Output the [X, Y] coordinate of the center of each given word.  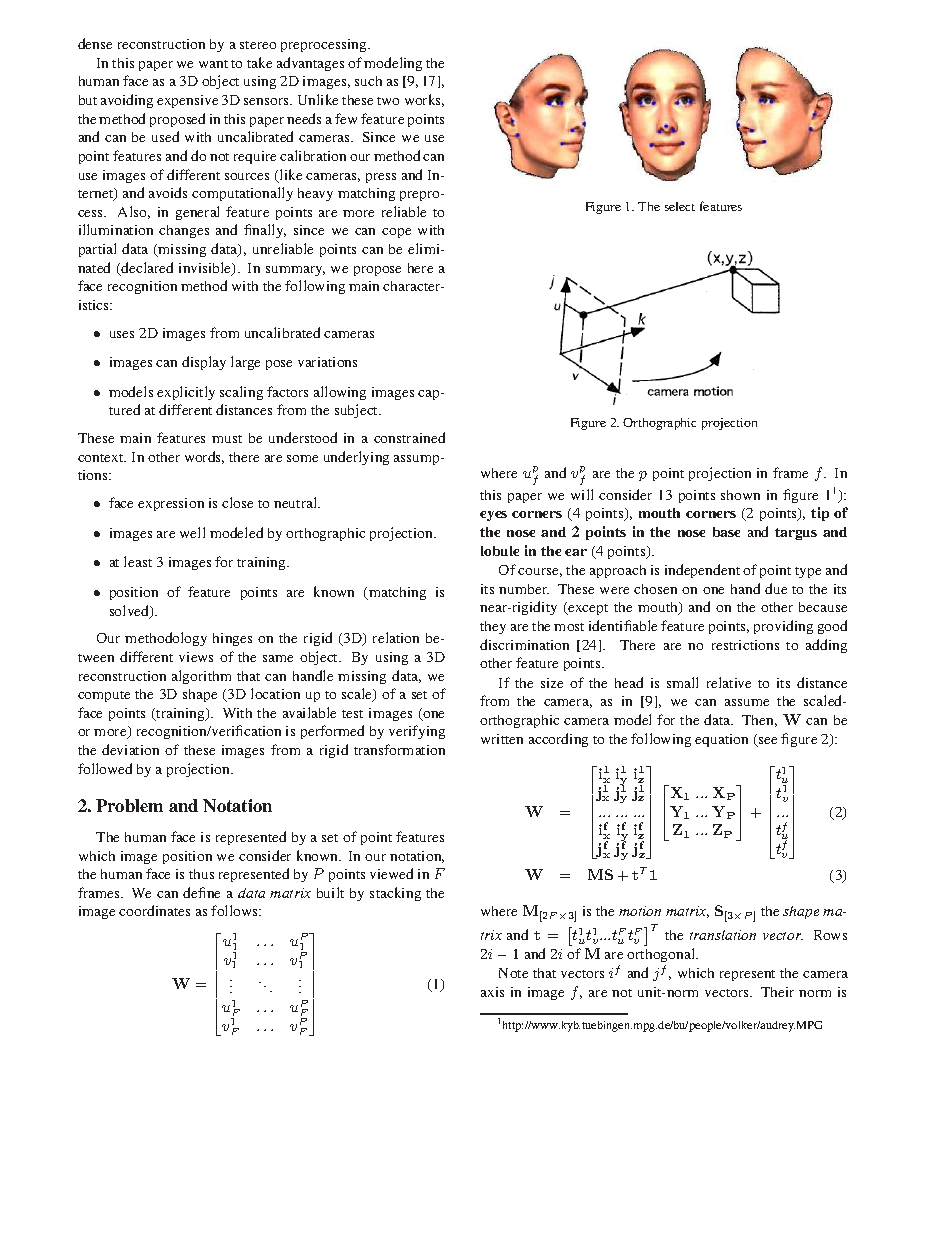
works [424, 100]
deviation [130, 749]
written [502, 739]
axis [492, 992]
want [213, 64]
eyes [493, 516]
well [192, 532]
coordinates [154, 910]
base [726, 532]
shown [740, 495]
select [680, 206]
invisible [206, 269]
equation [721, 740]
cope [396, 233]
